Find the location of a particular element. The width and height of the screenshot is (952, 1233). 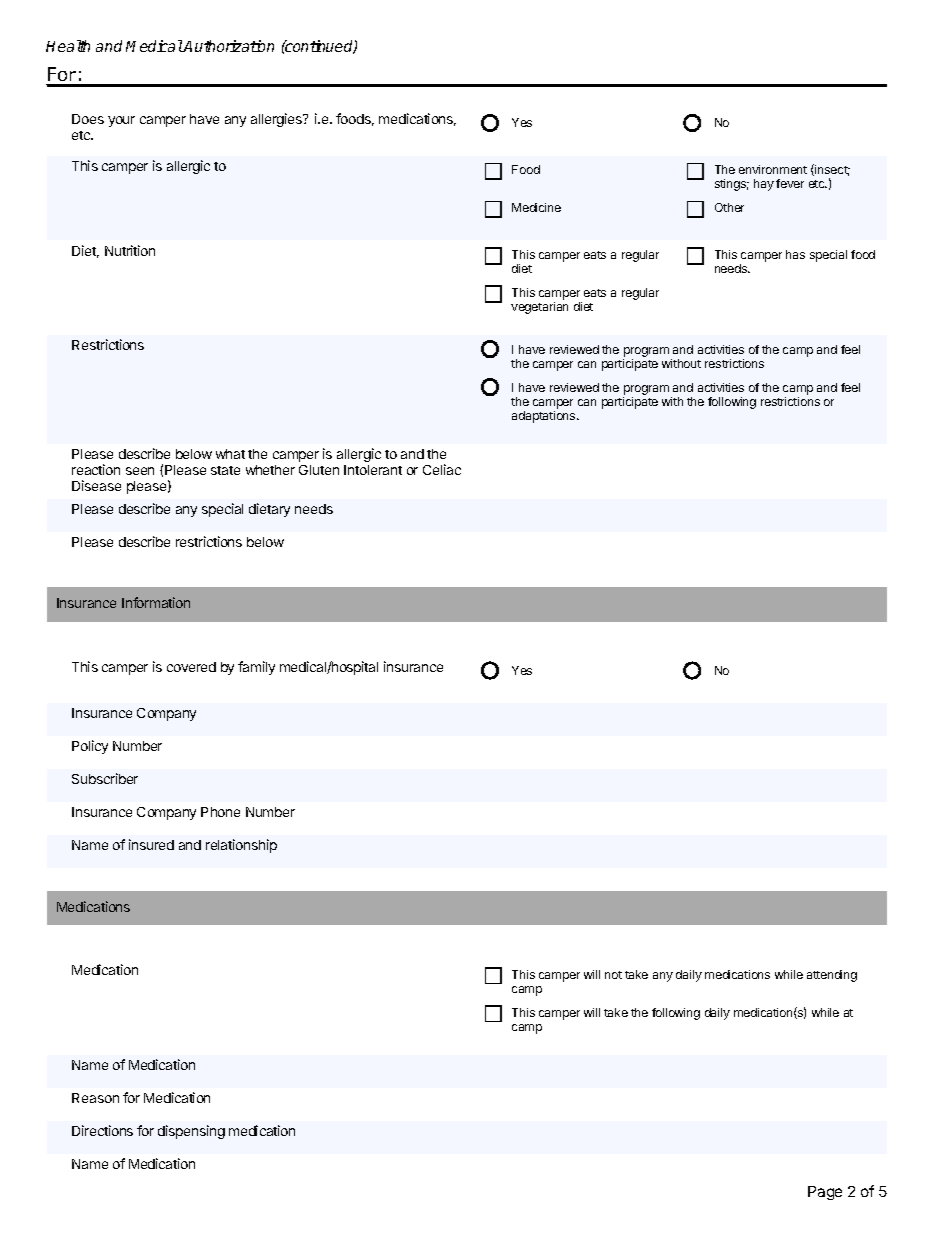

Celiac is located at coordinates (442, 469).
